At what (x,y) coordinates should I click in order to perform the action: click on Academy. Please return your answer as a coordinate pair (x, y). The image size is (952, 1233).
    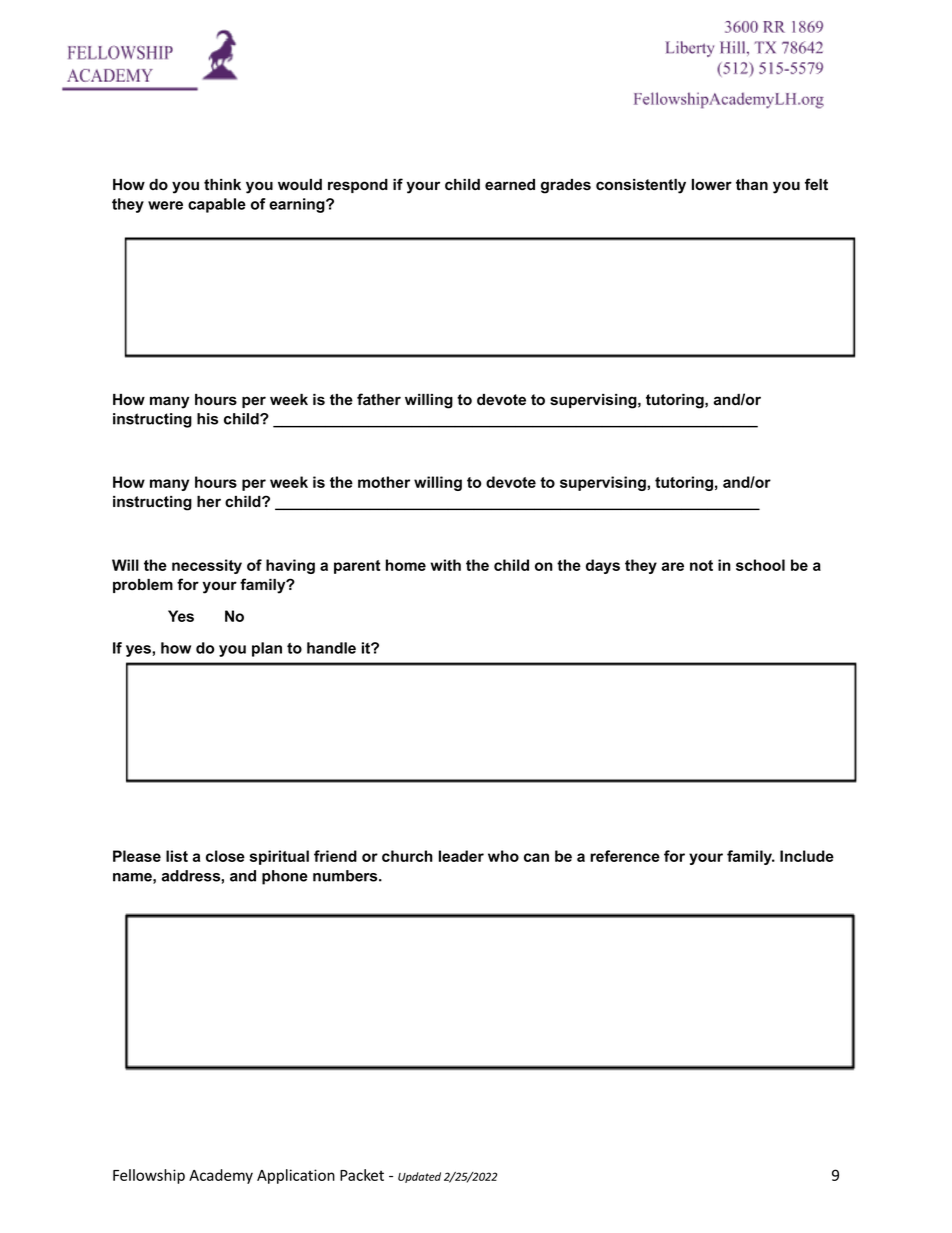
    Looking at the image, I should click on (221, 1176).
